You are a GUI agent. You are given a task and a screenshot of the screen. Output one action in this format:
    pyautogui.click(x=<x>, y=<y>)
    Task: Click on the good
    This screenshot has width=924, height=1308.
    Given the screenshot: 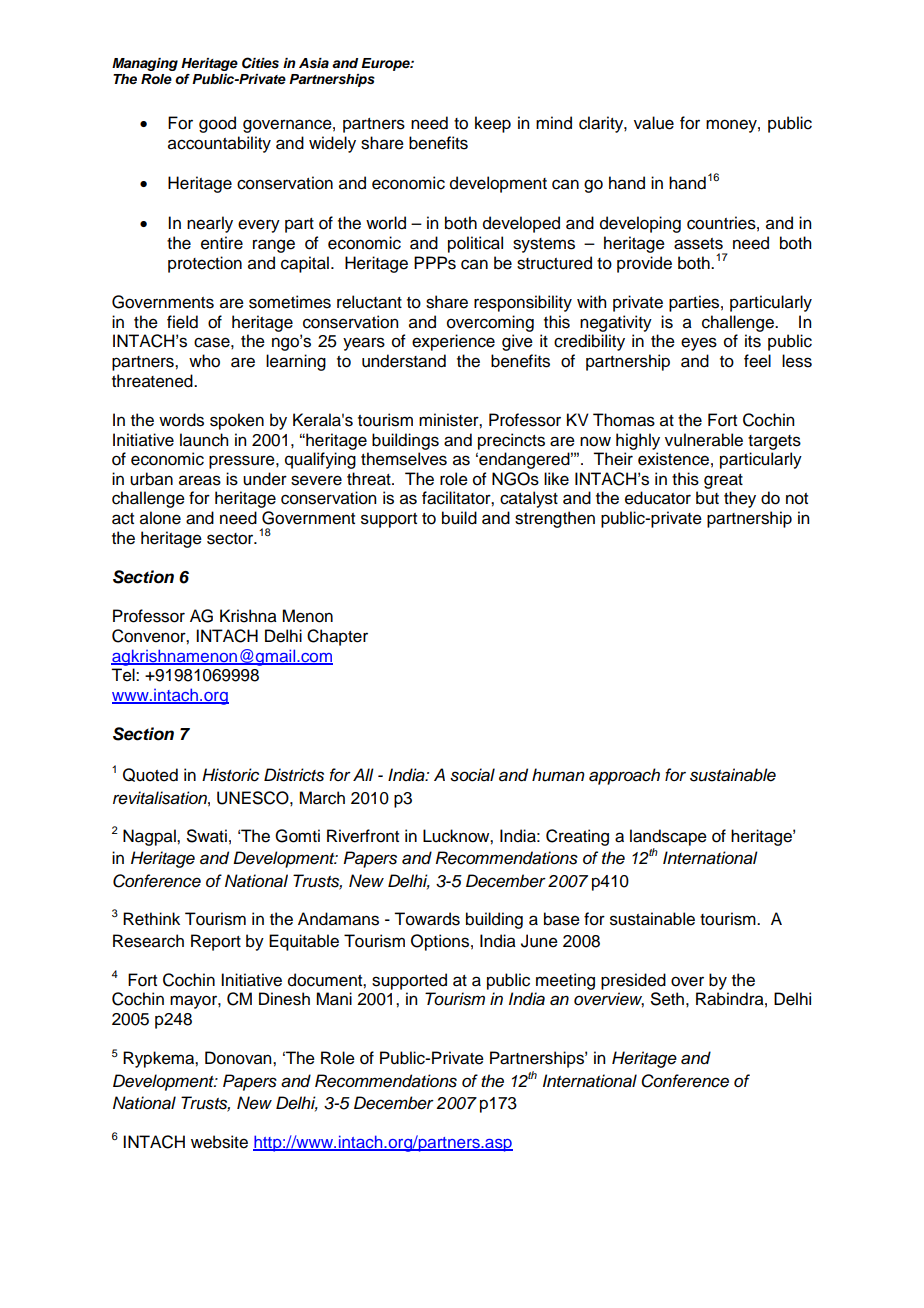 What is the action you would take?
    pyautogui.click(x=217, y=124)
